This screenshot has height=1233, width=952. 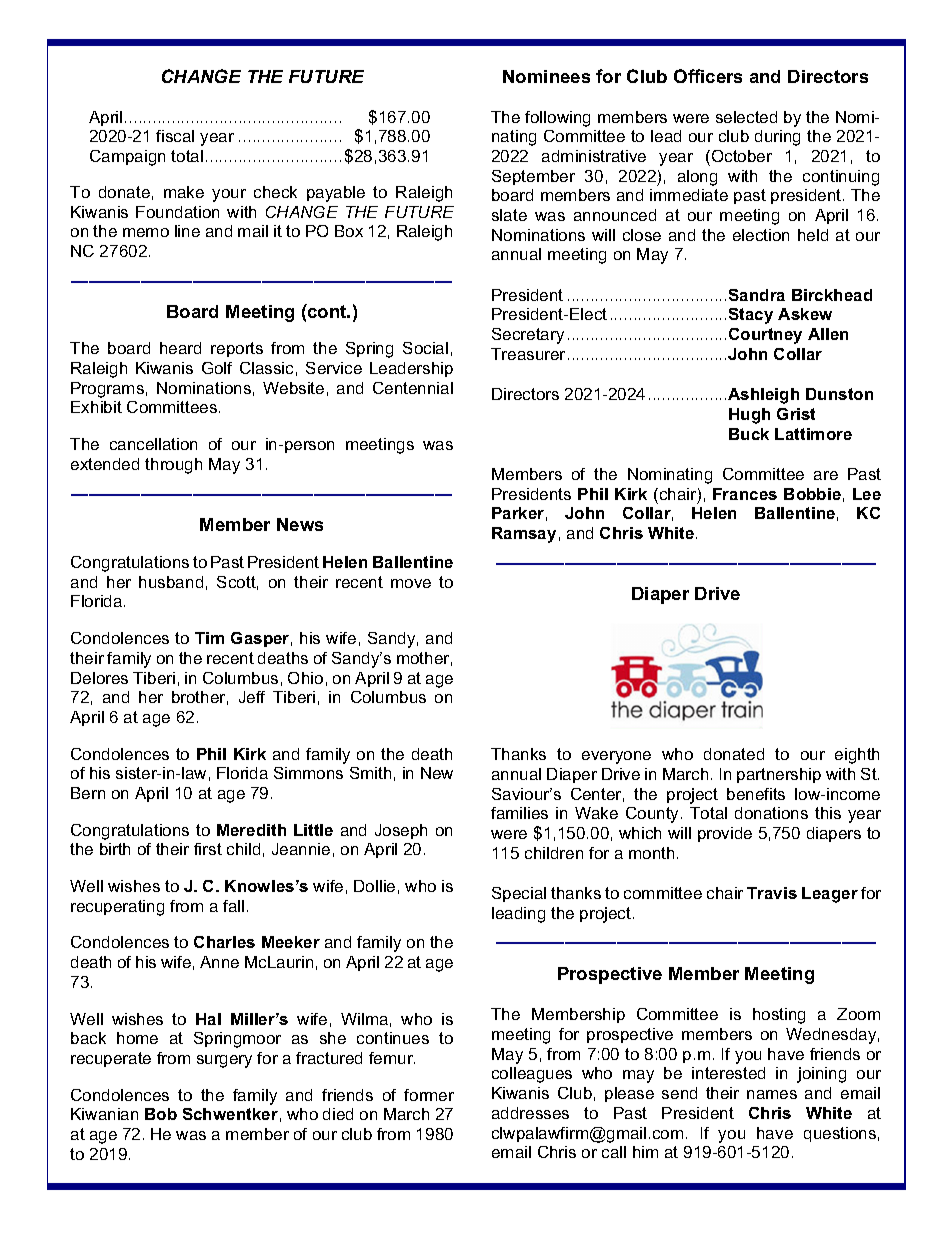 I want to click on Smith, so click(x=370, y=773).
